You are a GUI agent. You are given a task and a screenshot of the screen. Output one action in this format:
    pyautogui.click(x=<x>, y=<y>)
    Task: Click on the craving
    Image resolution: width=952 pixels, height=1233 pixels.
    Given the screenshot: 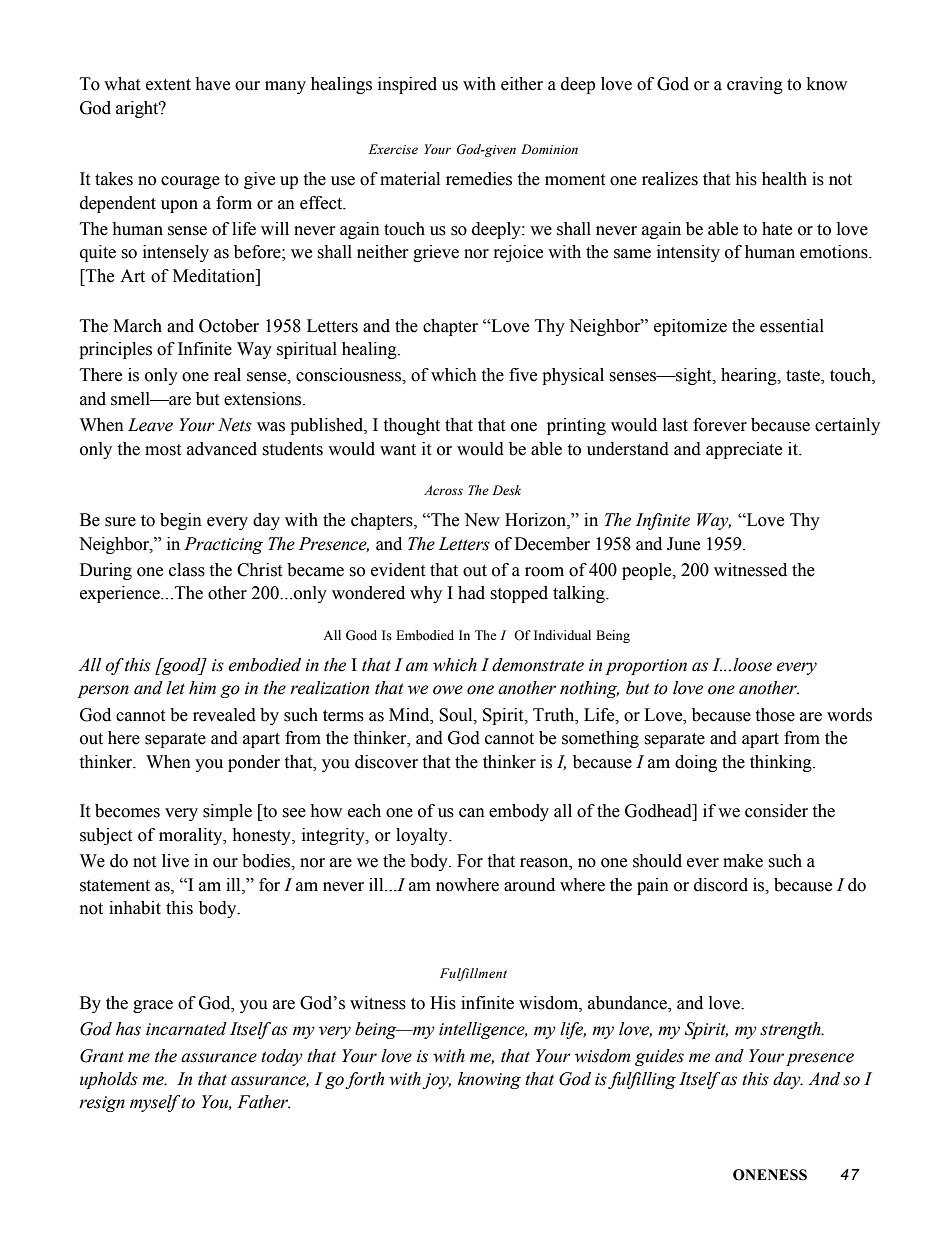 What is the action you would take?
    pyautogui.click(x=755, y=85)
